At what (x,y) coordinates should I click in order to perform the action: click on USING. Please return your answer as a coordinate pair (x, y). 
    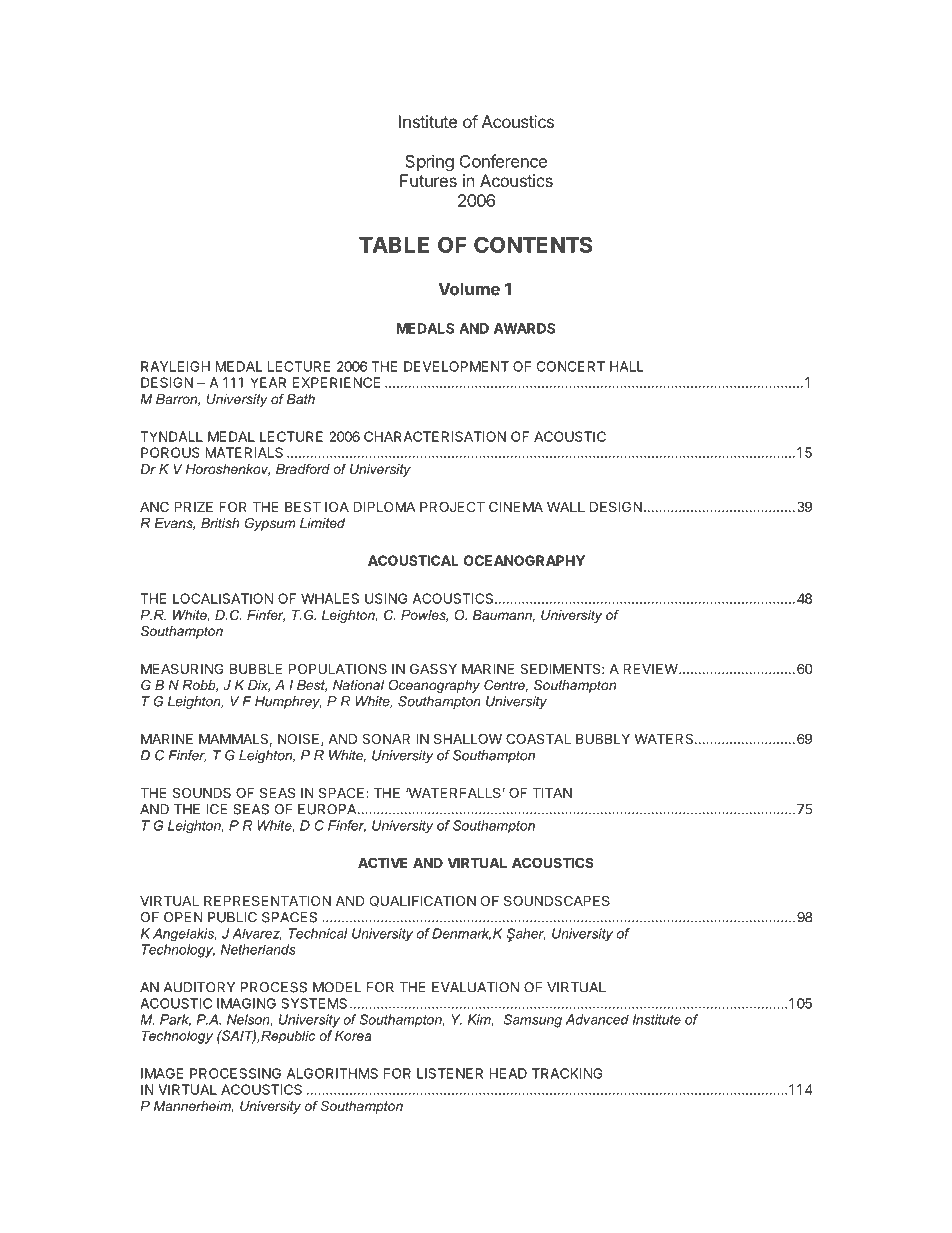
    Looking at the image, I should click on (386, 598).
